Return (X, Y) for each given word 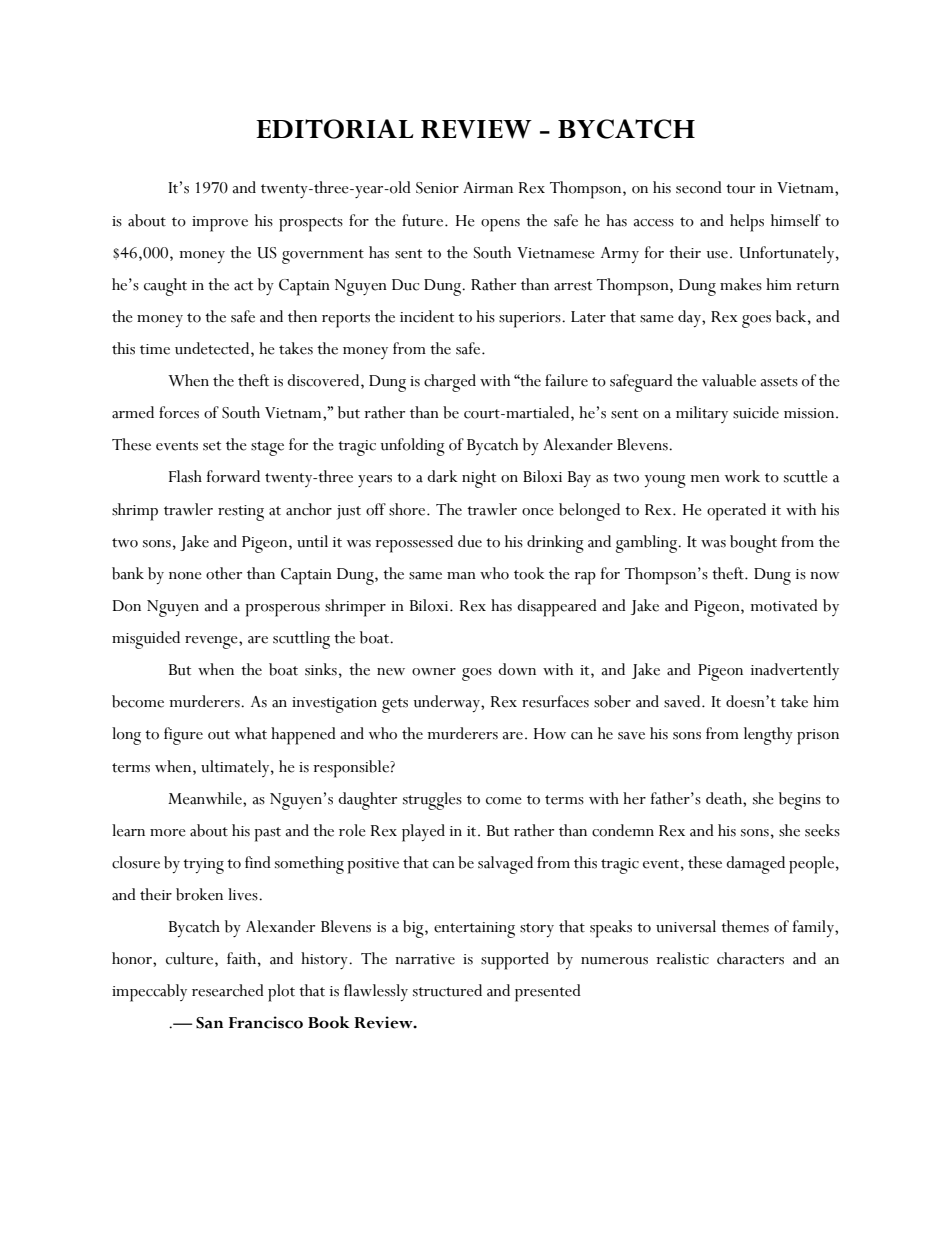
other (224, 573)
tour (740, 189)
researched (228, 990)
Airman (488, 188)
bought (753, 544)
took (529, 573)
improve (220, 224)
